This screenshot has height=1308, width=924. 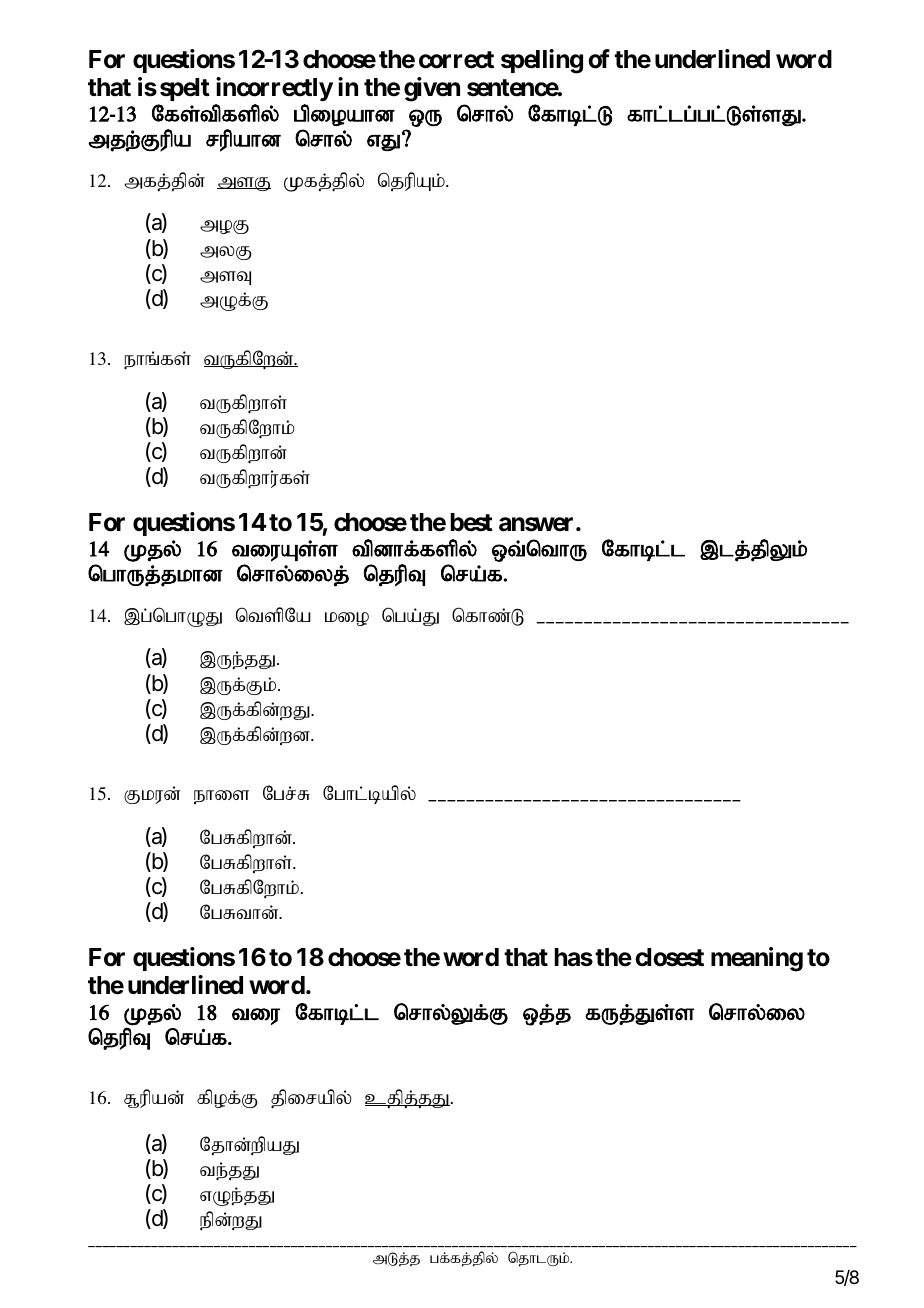 What do you see at coordinates (432, 89) in the screenshot?
I see `given` at bounding box center [432, 89].
